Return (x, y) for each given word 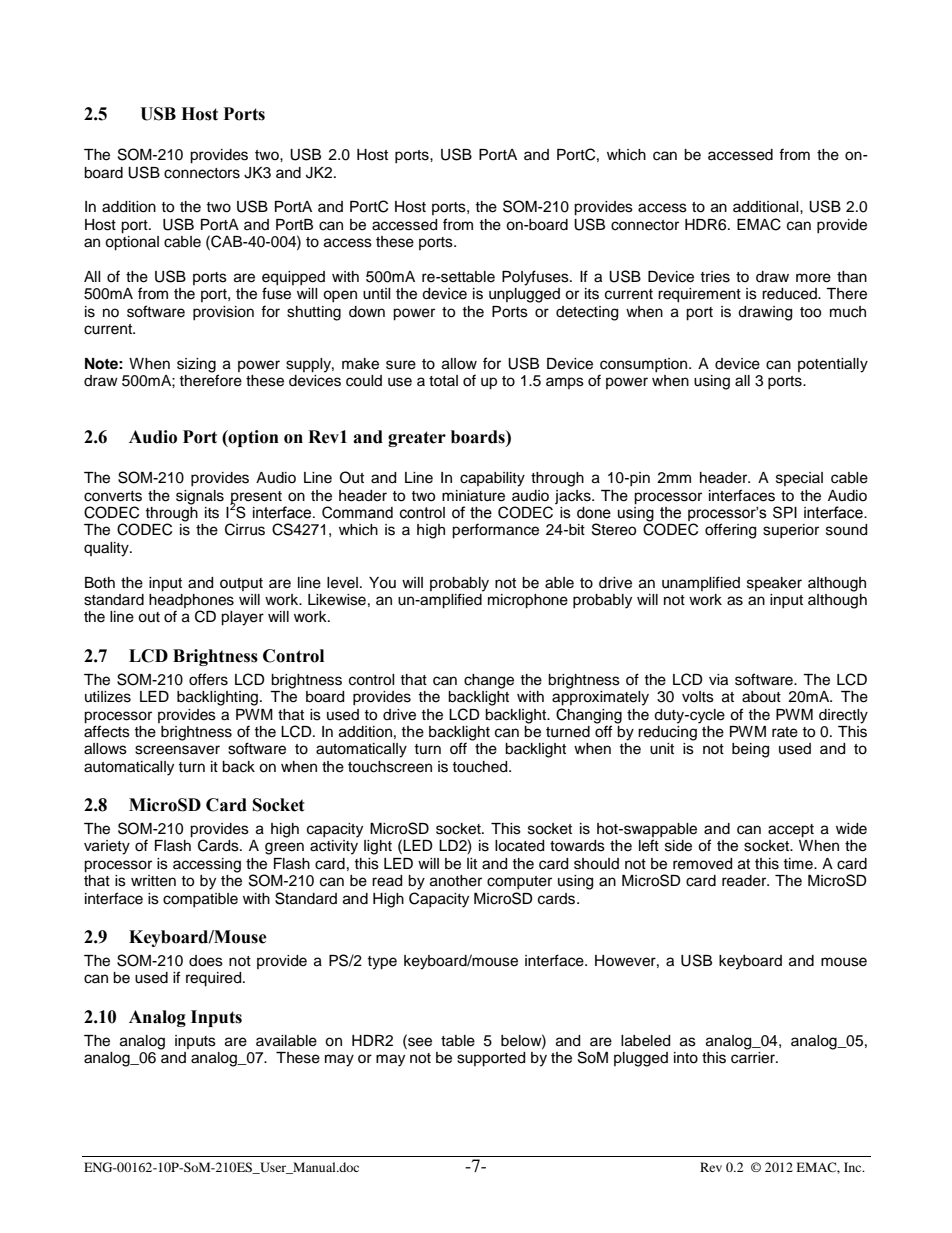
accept (791, 831)
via (718, 680)
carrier (754, 1056)
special (799, 479)
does (206, 961)
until (377, 294)
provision (223, 313)
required (215, 979)
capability (492, 479)
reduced (790, 294)
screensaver (177, 750)
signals (200, 497)
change (489, 681)
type (382, 963)
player (242, 618)
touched (481, 767)
